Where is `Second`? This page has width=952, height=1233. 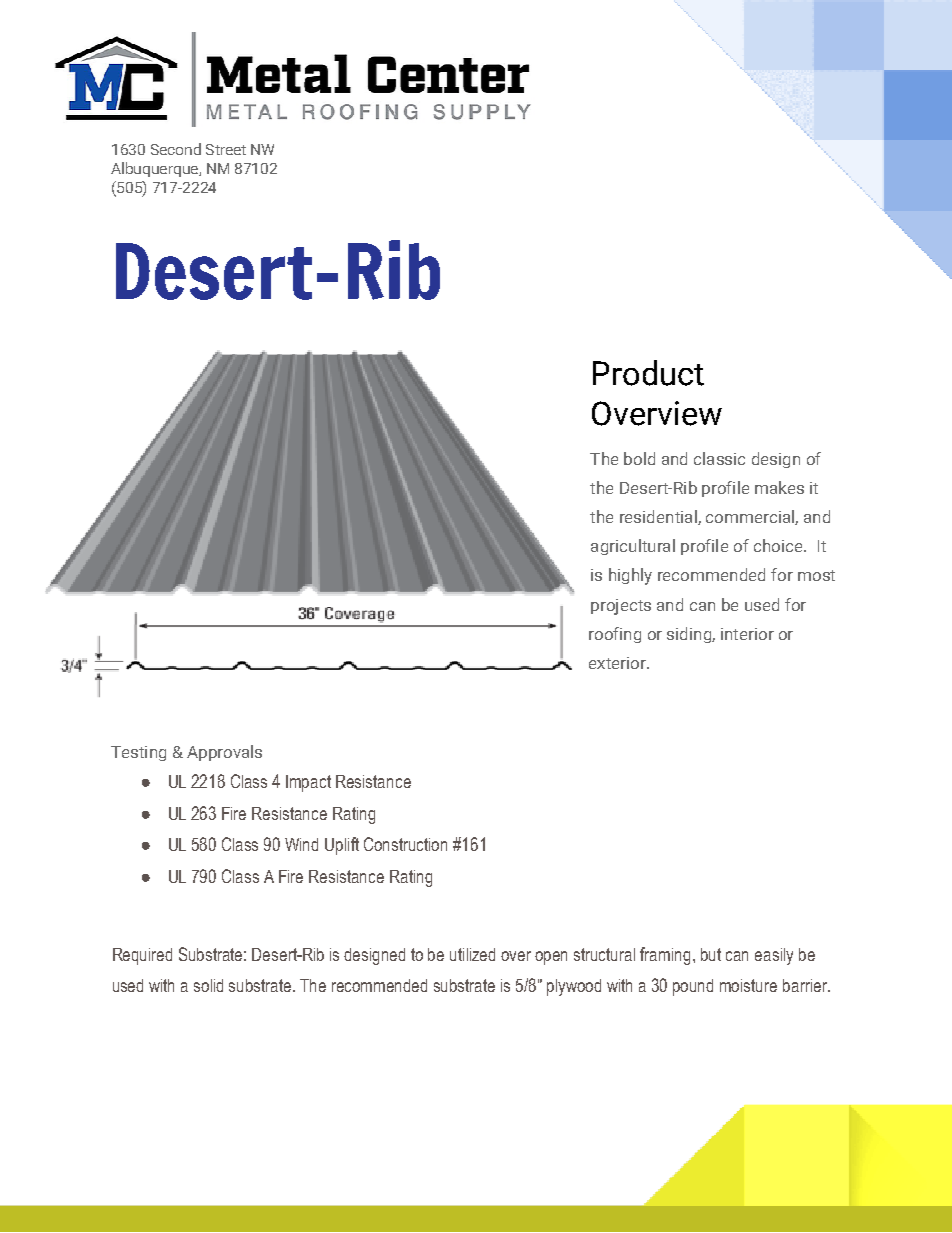 Second is located at coordinates (176, 149).
